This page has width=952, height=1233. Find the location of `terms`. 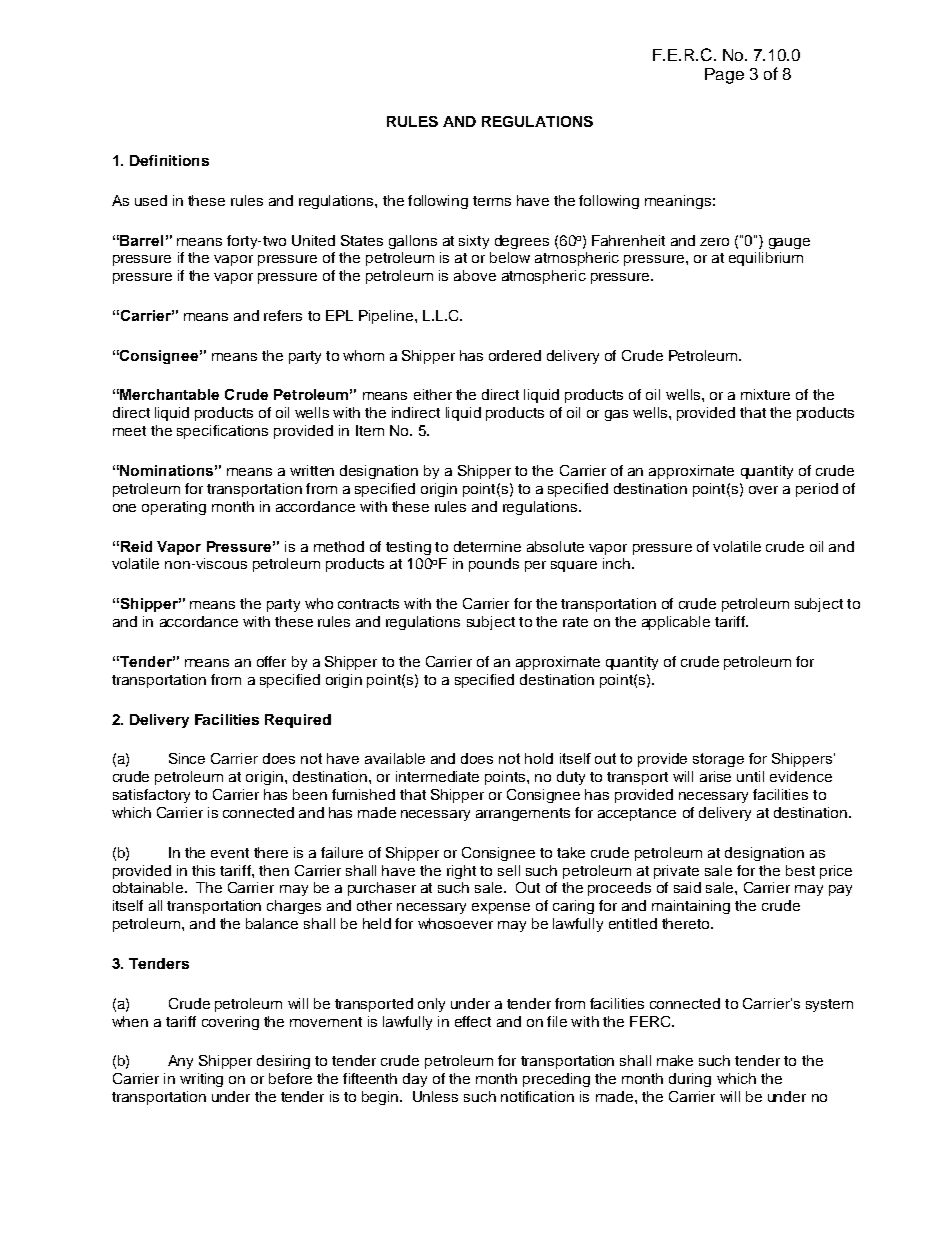

terms is located at coordinates (492, 201).
